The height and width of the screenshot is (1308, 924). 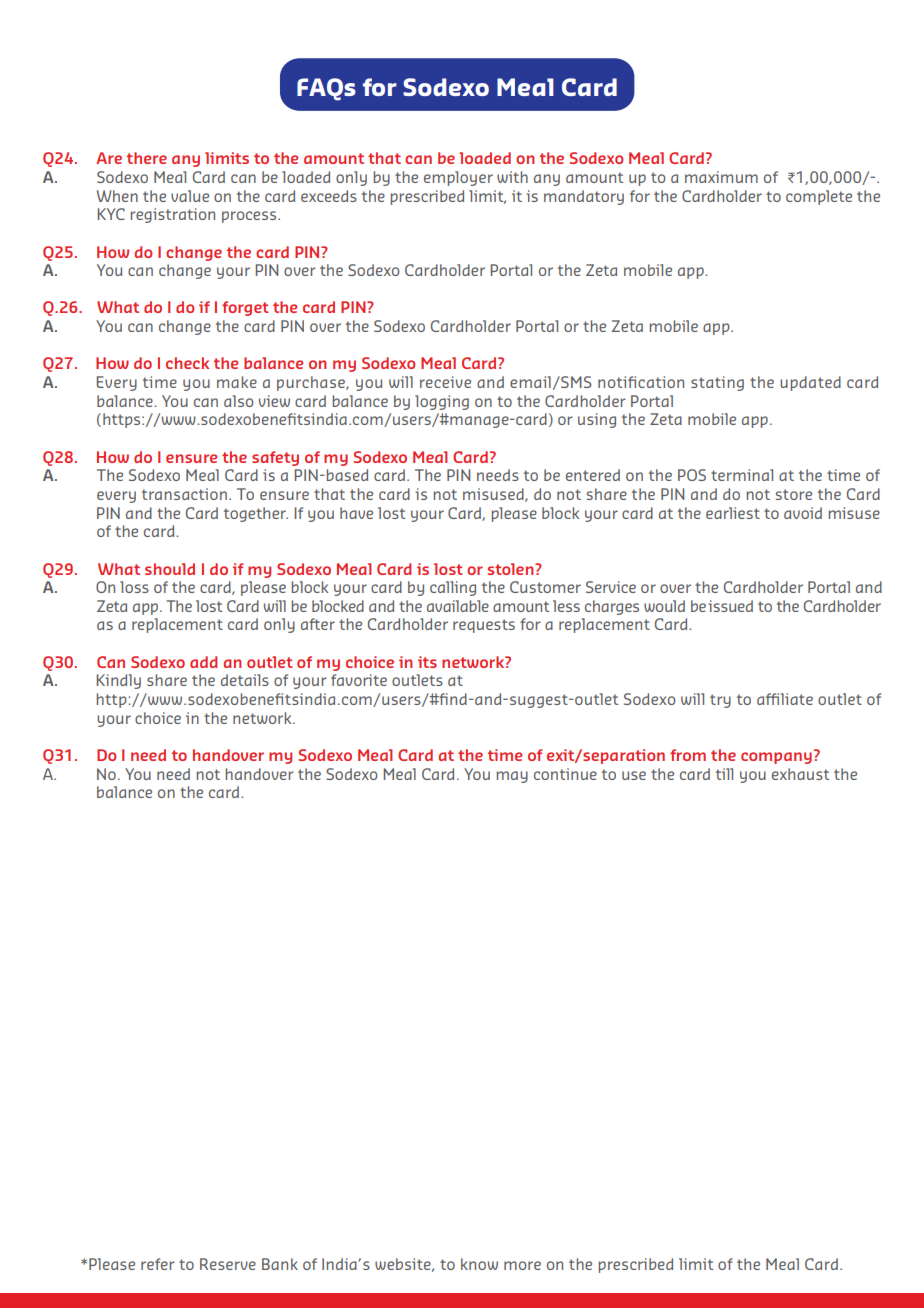 I want to click on Reserve, so click(x=228, y=1264).
